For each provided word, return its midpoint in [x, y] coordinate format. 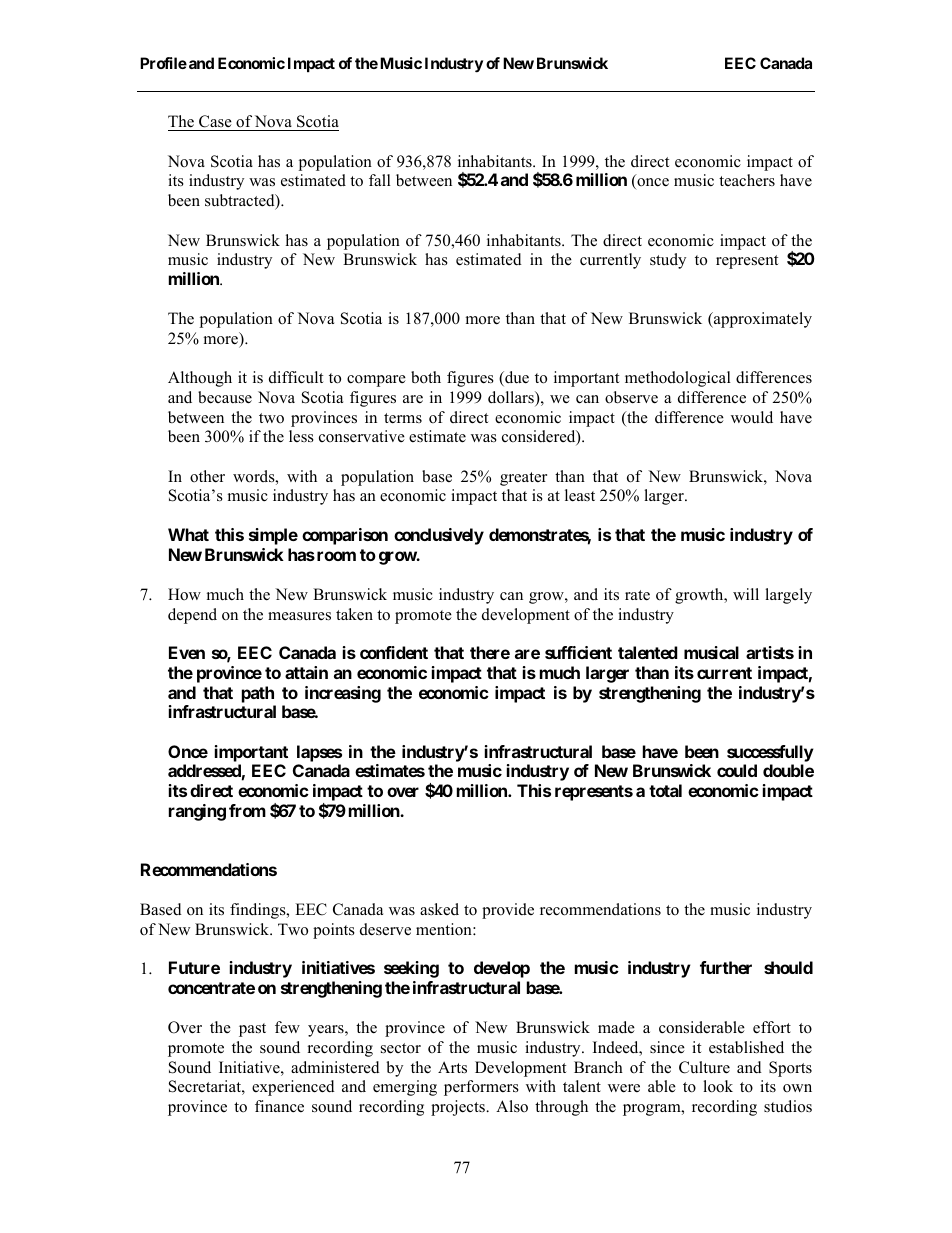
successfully [770, 753]
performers [481, 1088]
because [225, 397]
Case [215, 123]
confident [394, 652]
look [718, 1086]
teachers [747, 180]
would [752, 417]
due [516, 378]
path [258, 694]
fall [380, 180]
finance [279, 1106]
